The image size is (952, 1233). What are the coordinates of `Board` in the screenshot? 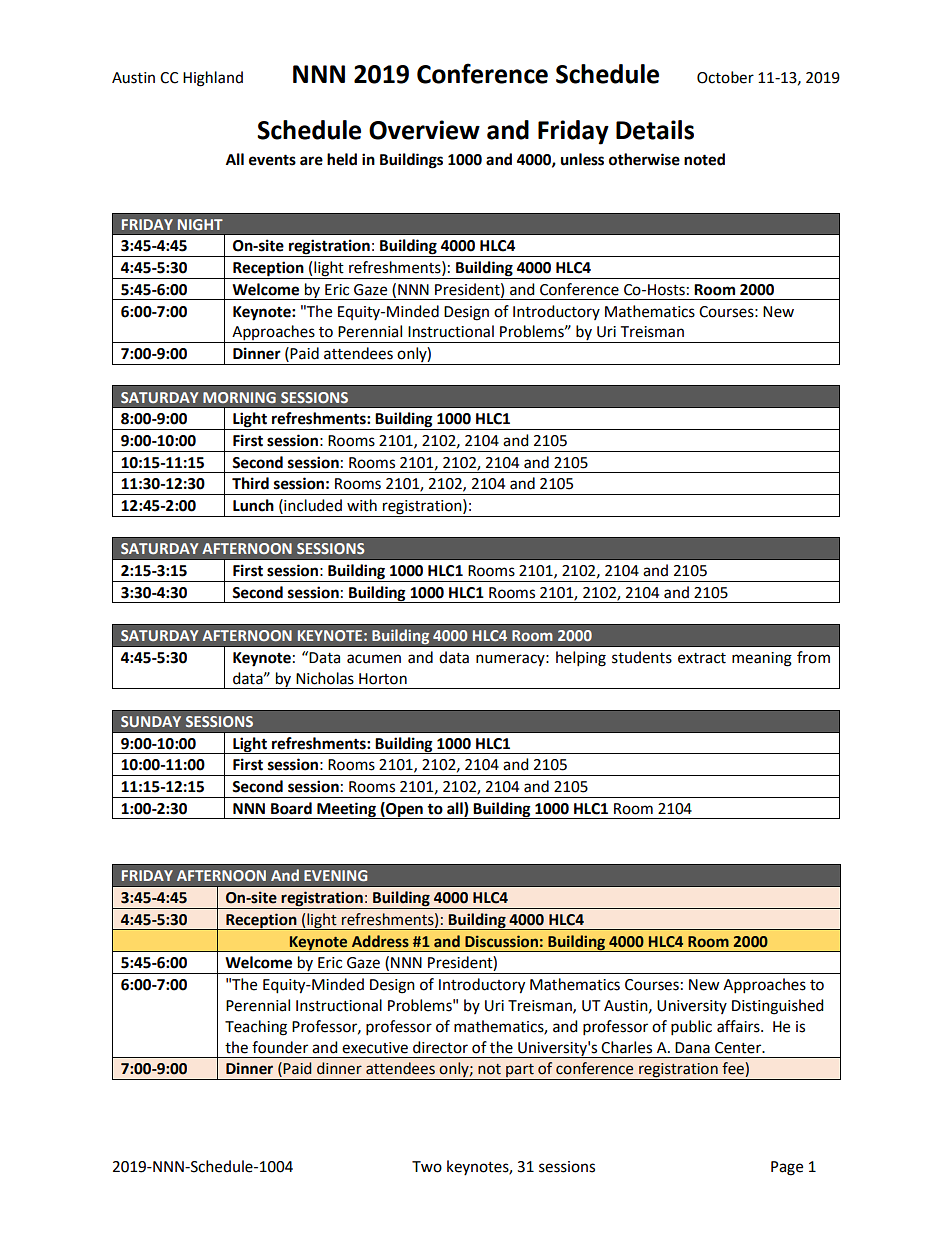 It's located at (291, 808).
